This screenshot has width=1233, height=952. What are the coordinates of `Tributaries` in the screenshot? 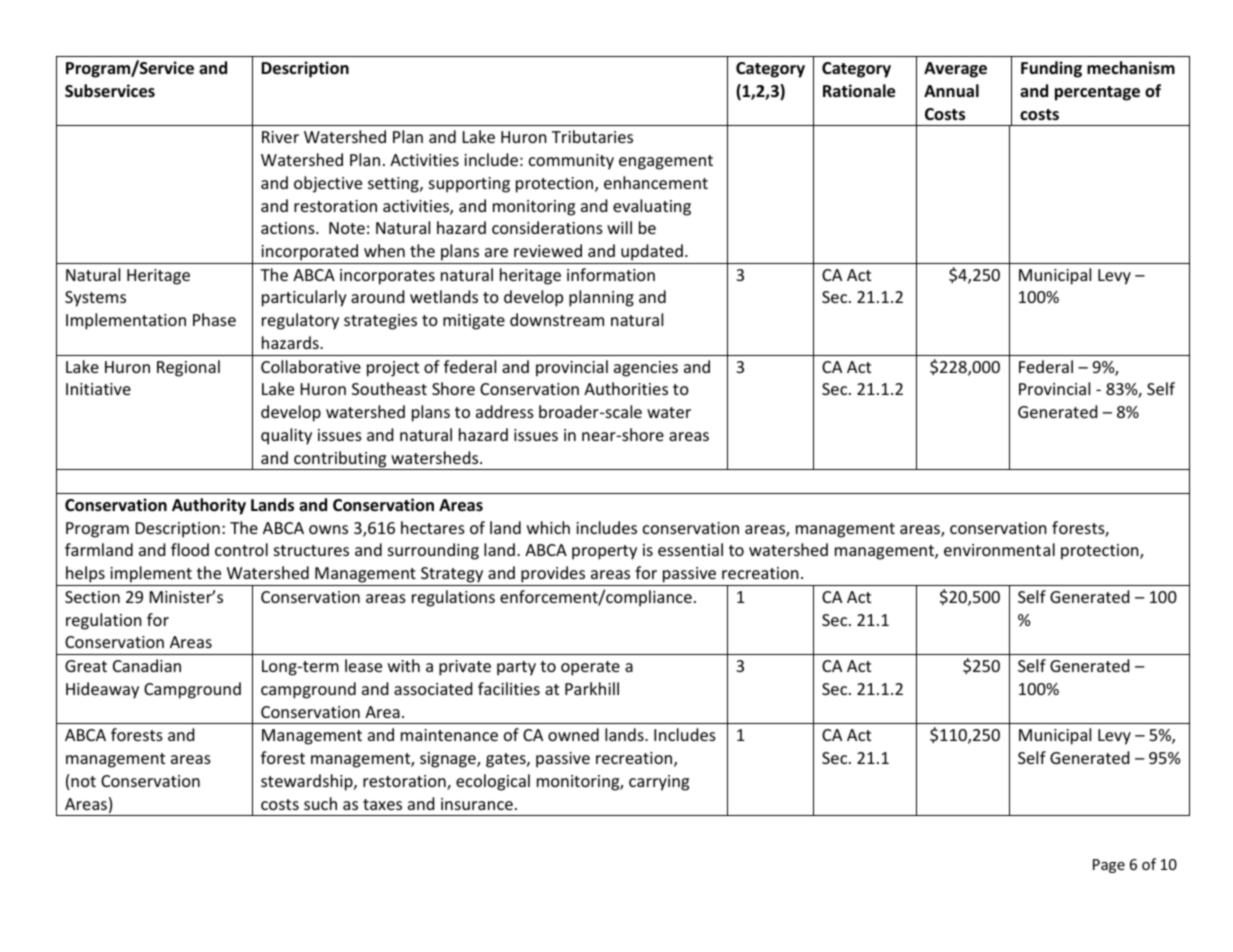 It's located at (592, 136).
